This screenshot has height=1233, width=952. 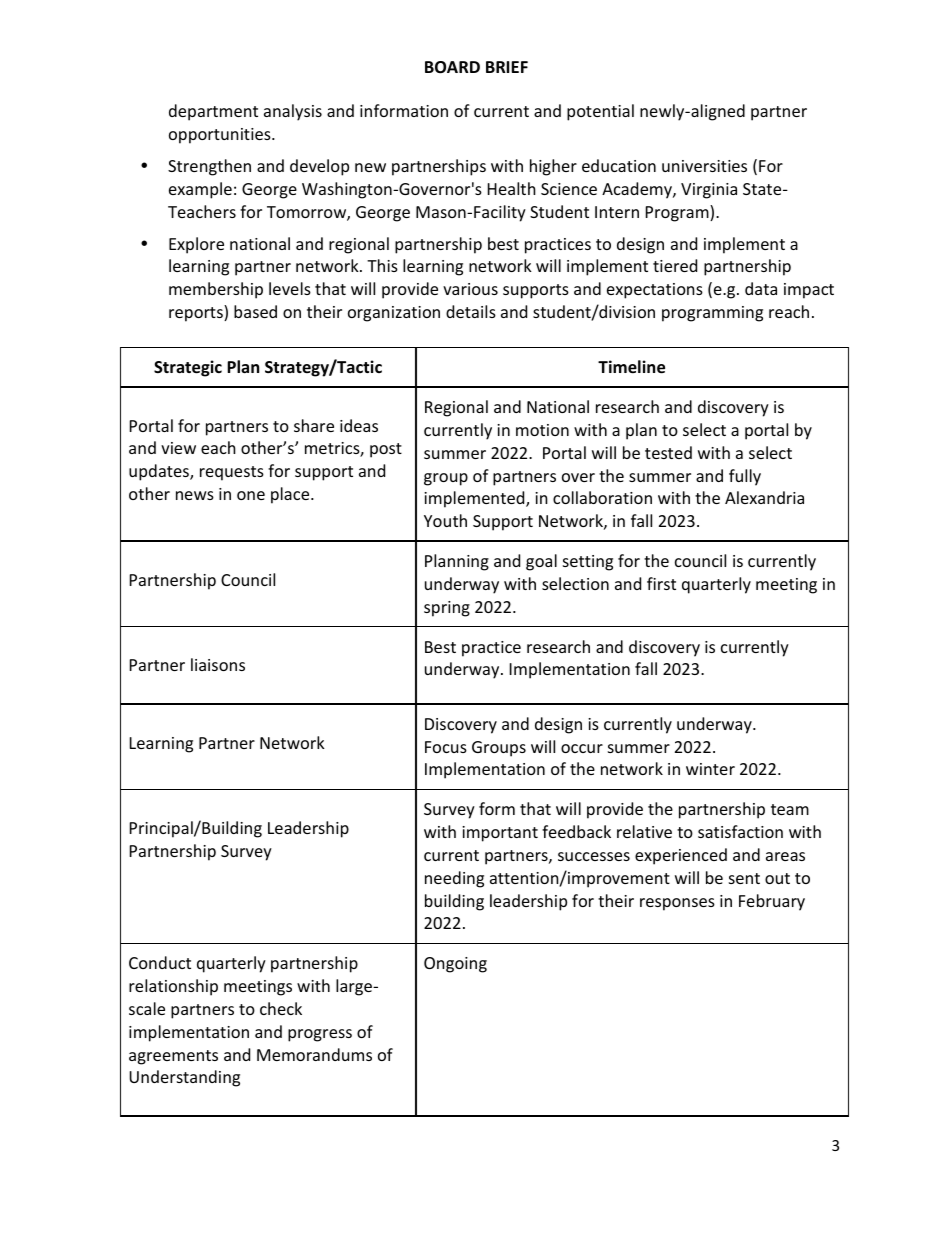 I want to click on goal, so click(x=541, y=562).
